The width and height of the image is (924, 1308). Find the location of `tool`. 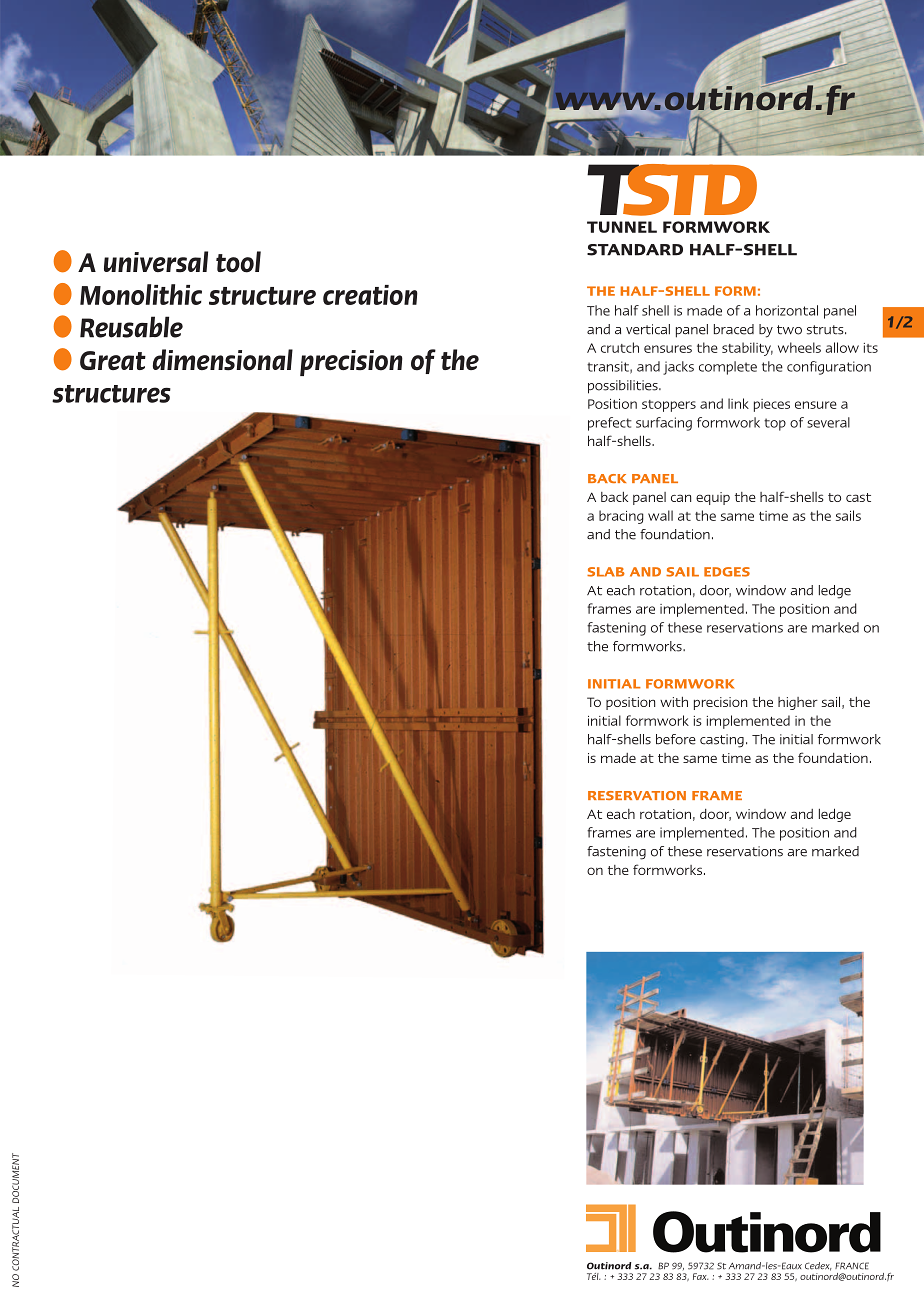

tool is located at coordinates (238, 262).
